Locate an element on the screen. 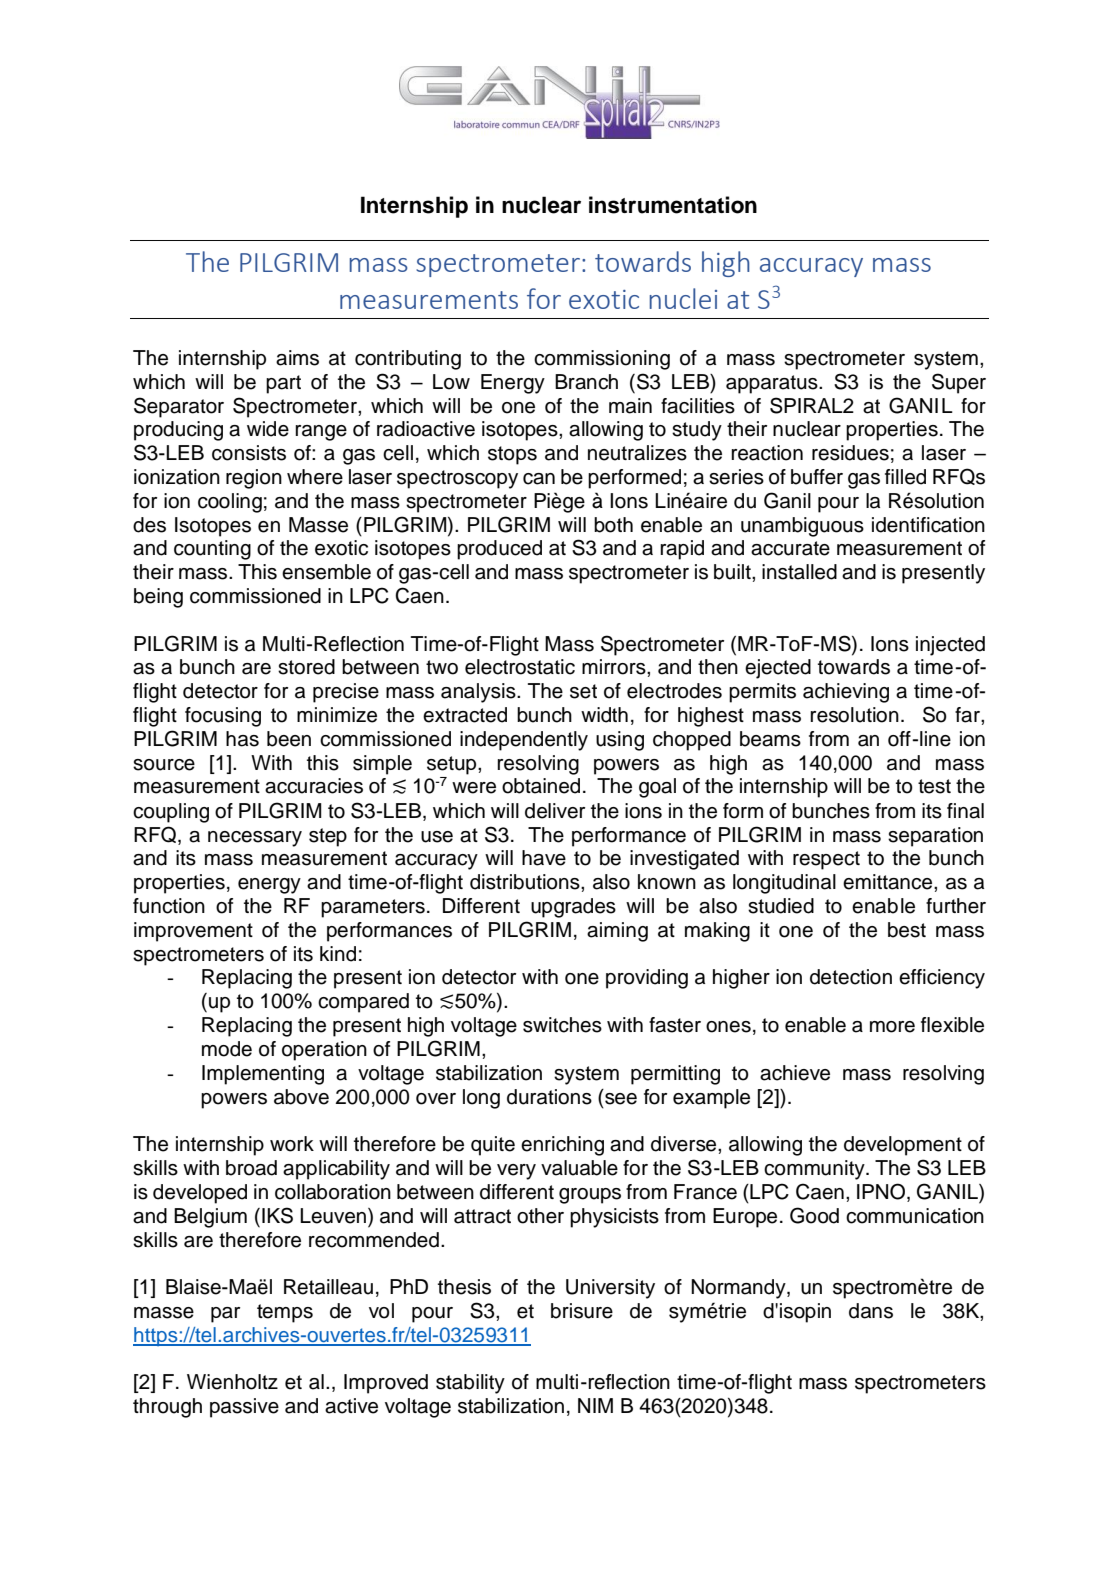  necessary is located at coordinates (255, 839).
